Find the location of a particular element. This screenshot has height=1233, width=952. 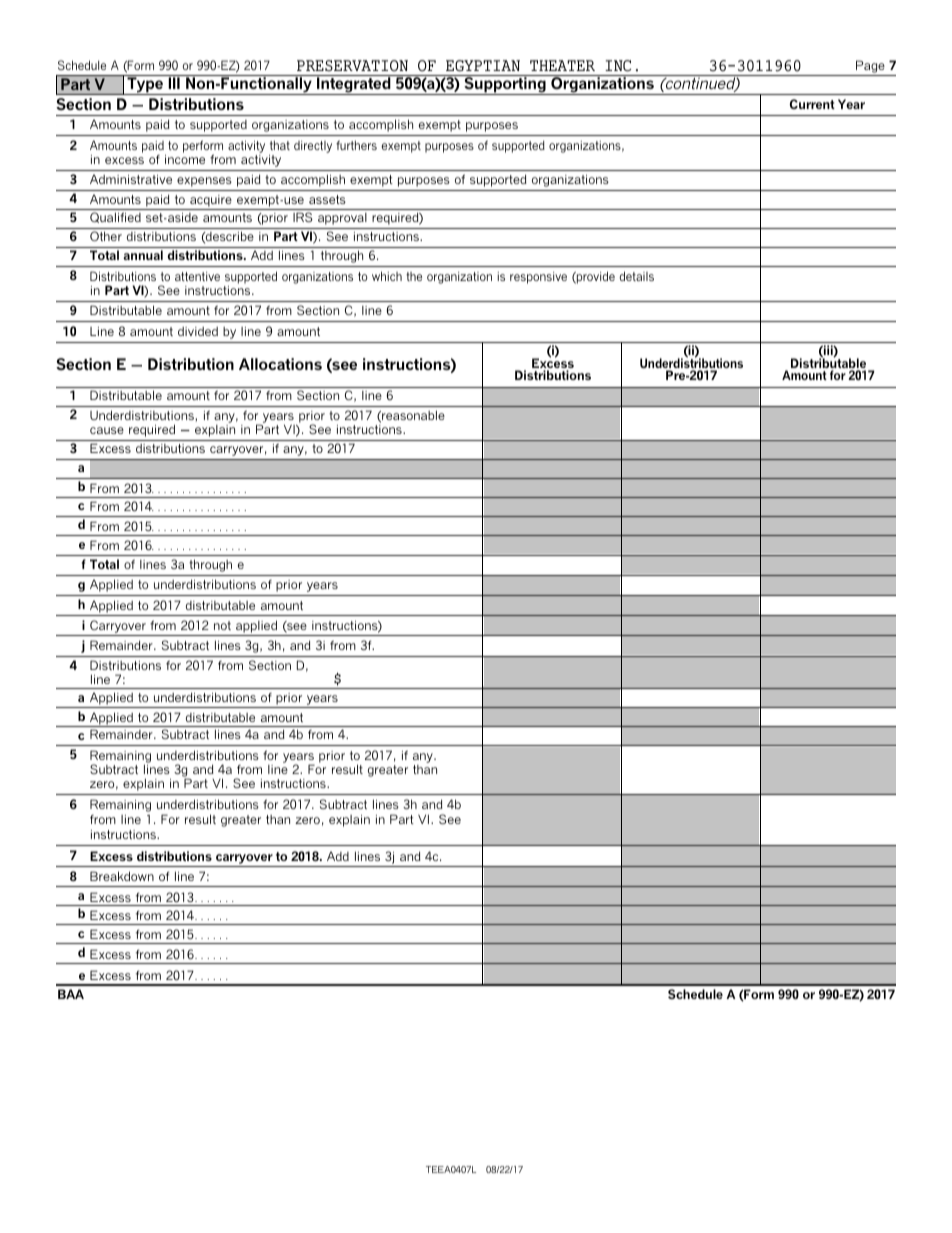

Allocations is located at coordinates (280, 364).
